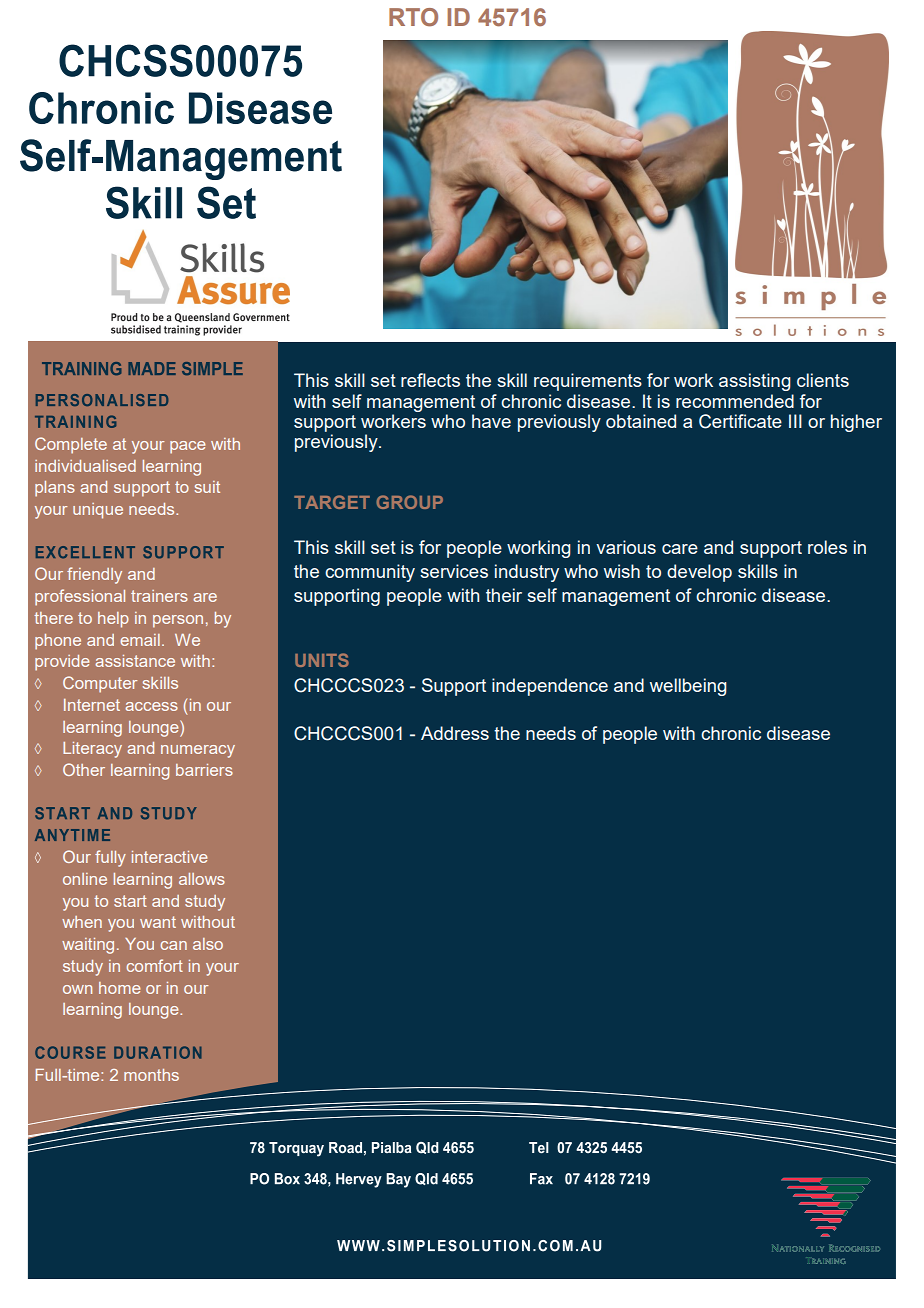 This screenshot has width=924, height=1308. Describe the element at coordinates (491, 421) in the screenshot. I see `have` at that location.
